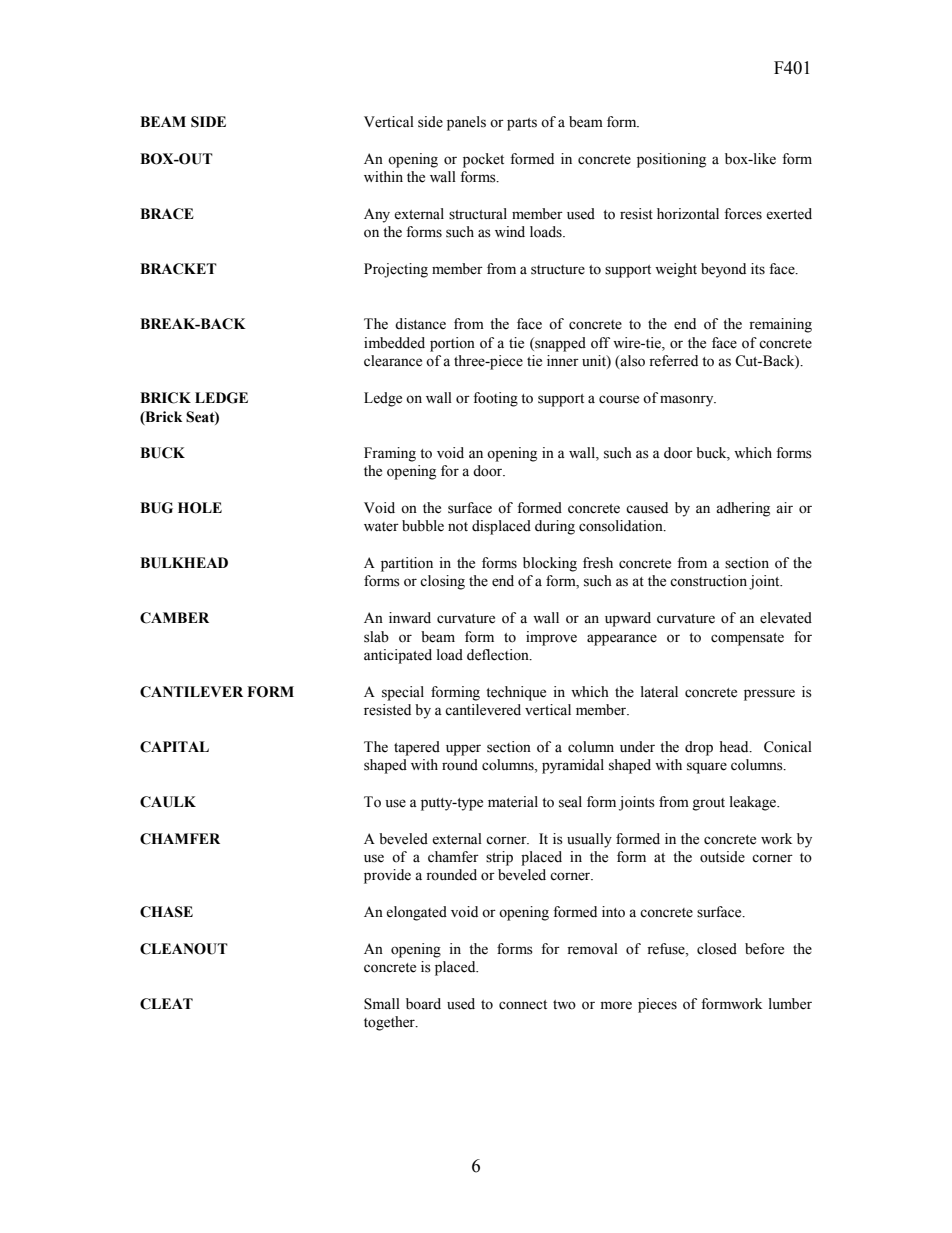 This document has height=1233, width=952. I want to click on masonry, so click(688, 401).
